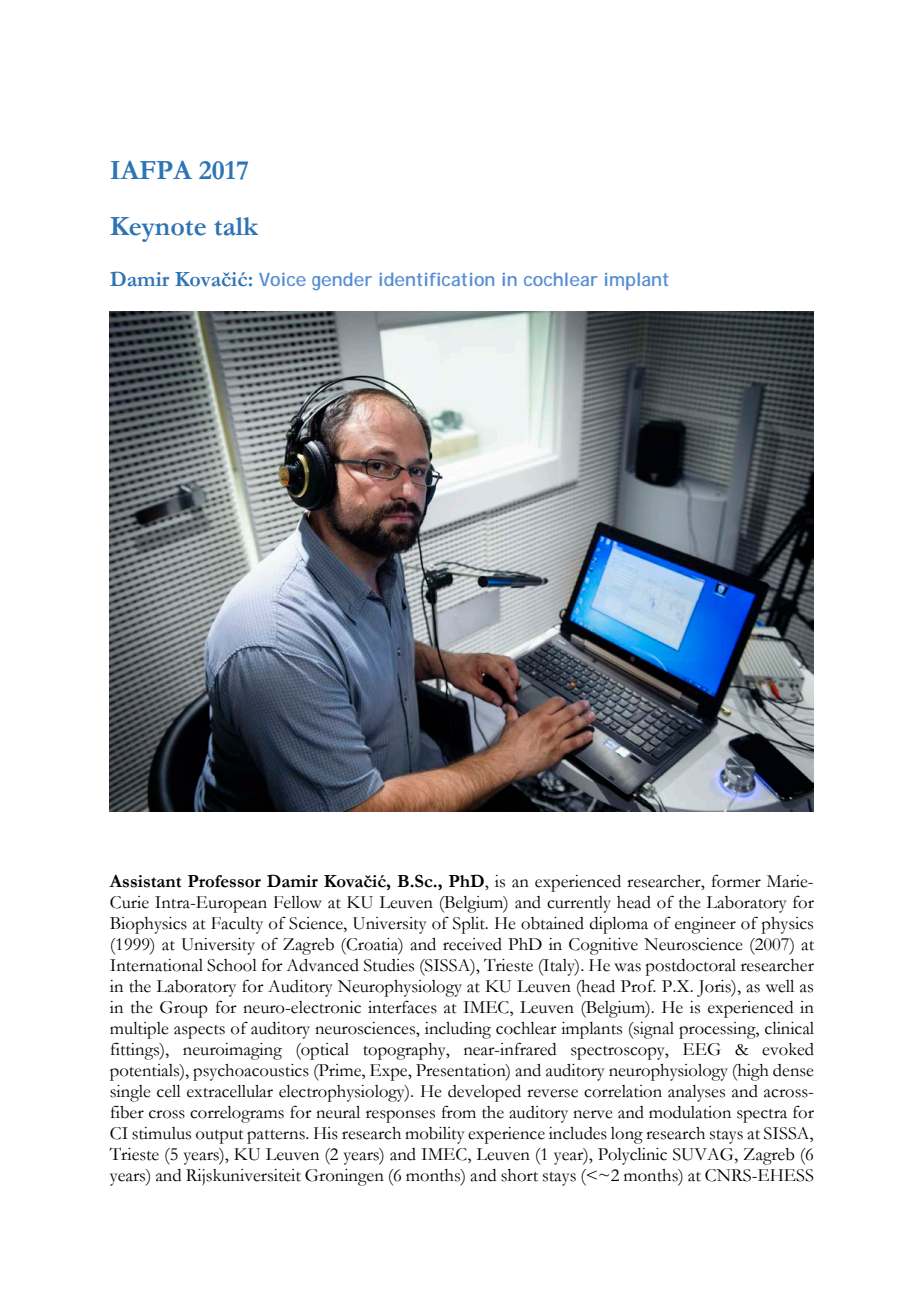  What do you see at coordinates (470, 925) in the page?
I see `Split` at bounding box center [470, 925].
